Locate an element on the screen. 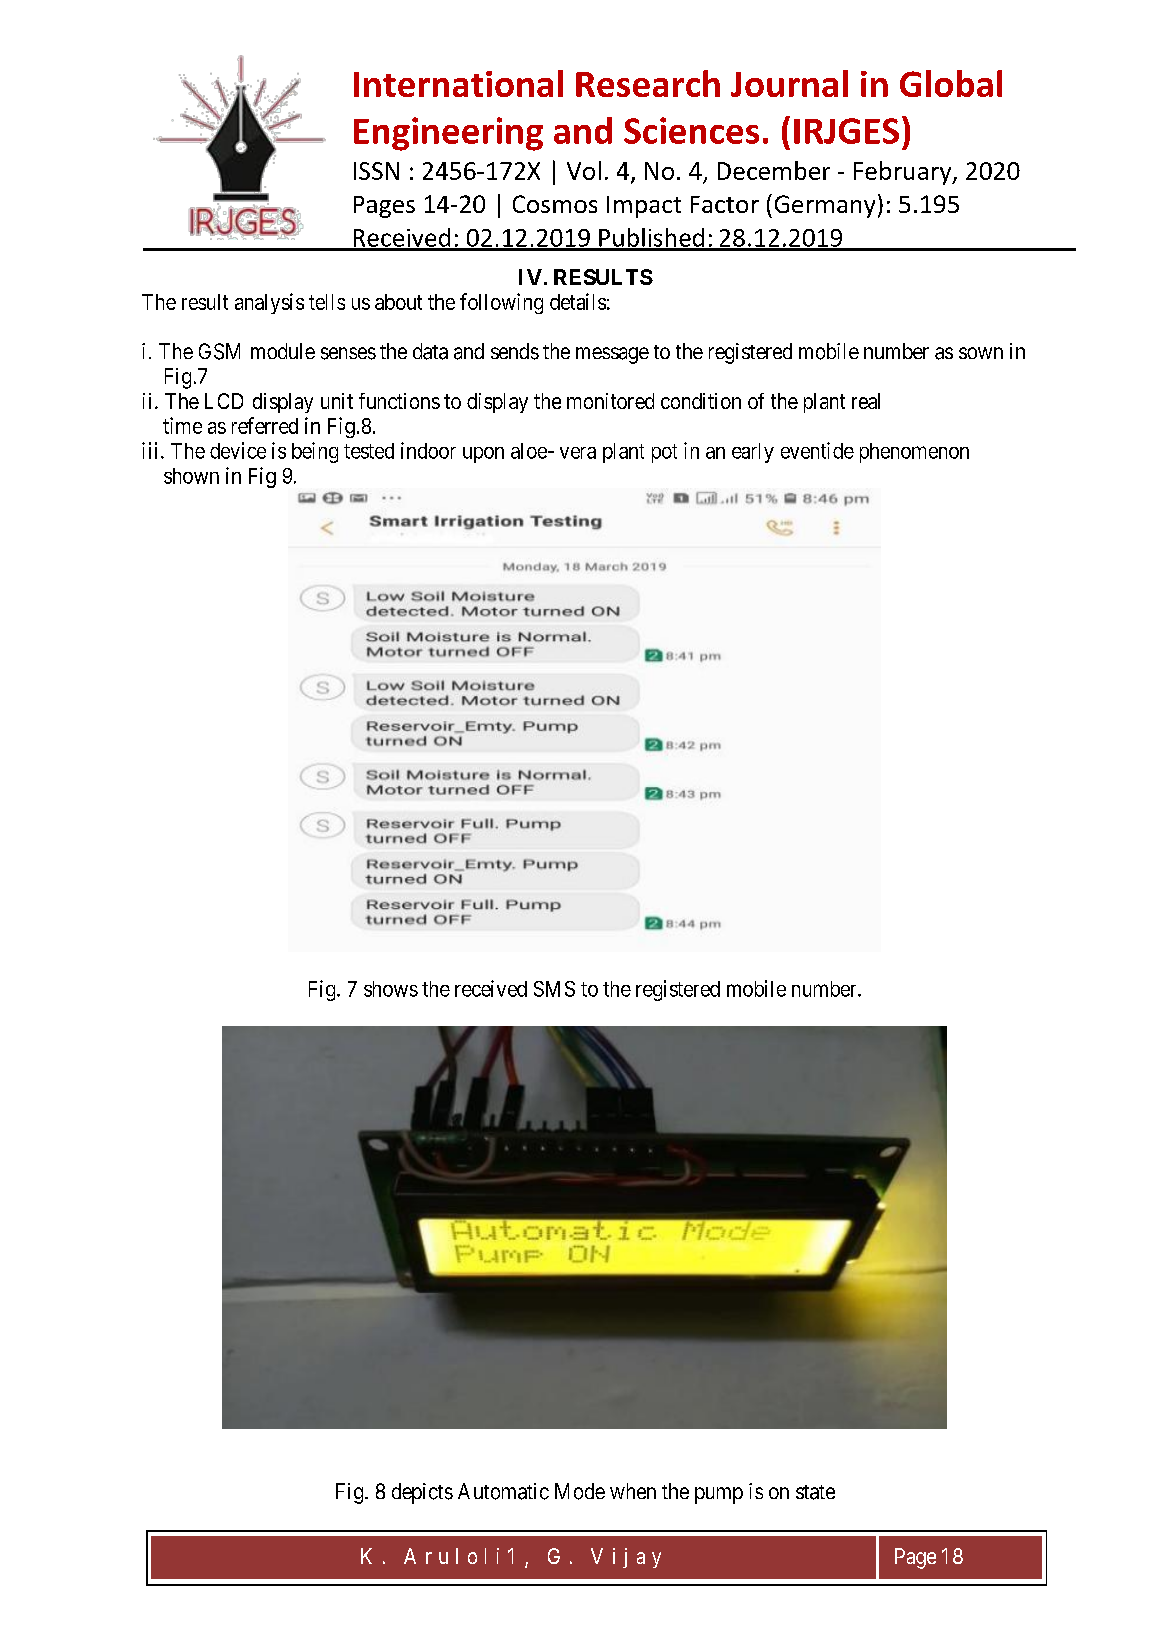 The image size is (1169, 1652). phenomenon is located at coordinates (914, 453).
